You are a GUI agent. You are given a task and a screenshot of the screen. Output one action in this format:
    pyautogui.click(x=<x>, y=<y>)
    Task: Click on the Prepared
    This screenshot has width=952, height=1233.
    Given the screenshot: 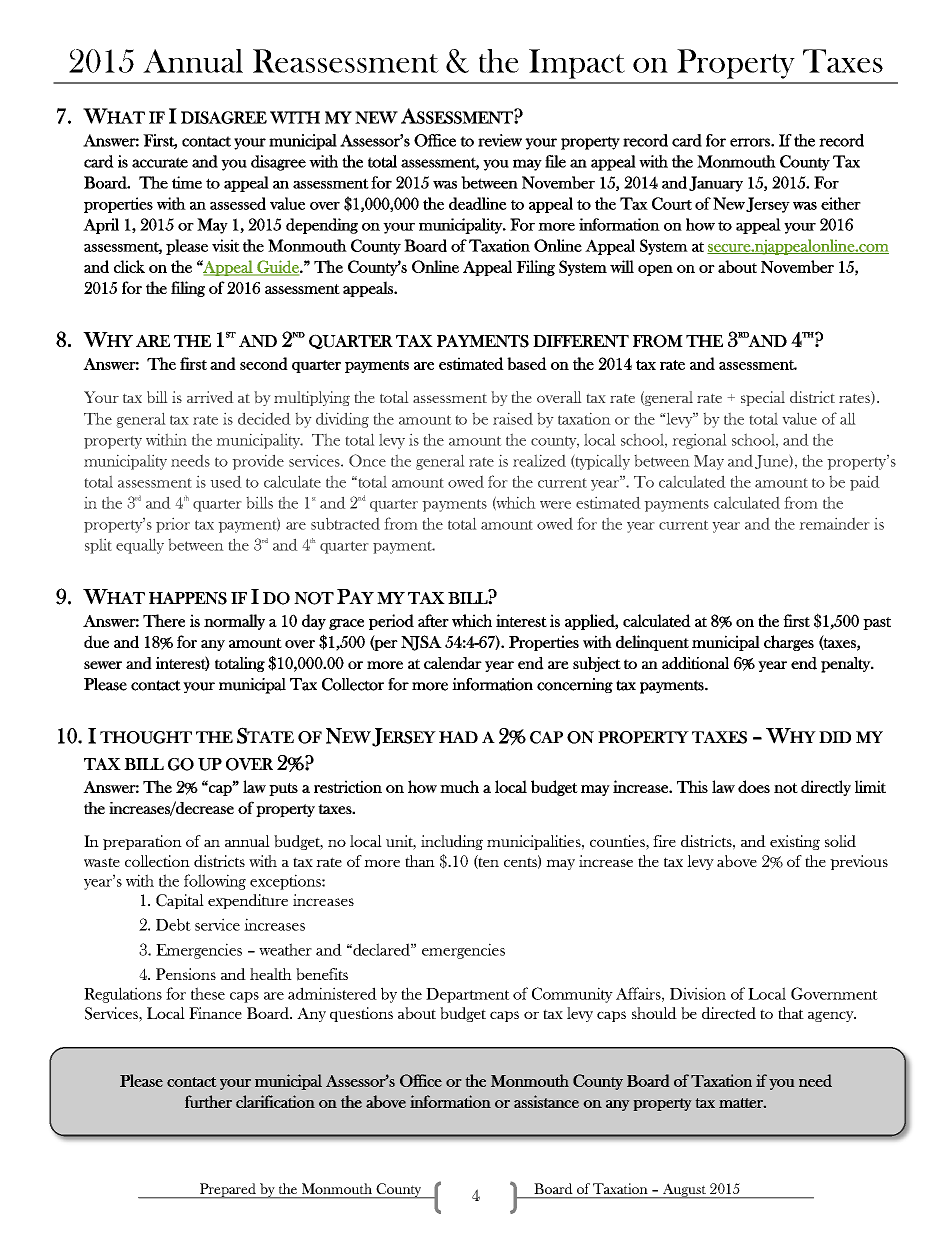 What is the action you would take?
    pyautogui.click(x=227, y=1191)
